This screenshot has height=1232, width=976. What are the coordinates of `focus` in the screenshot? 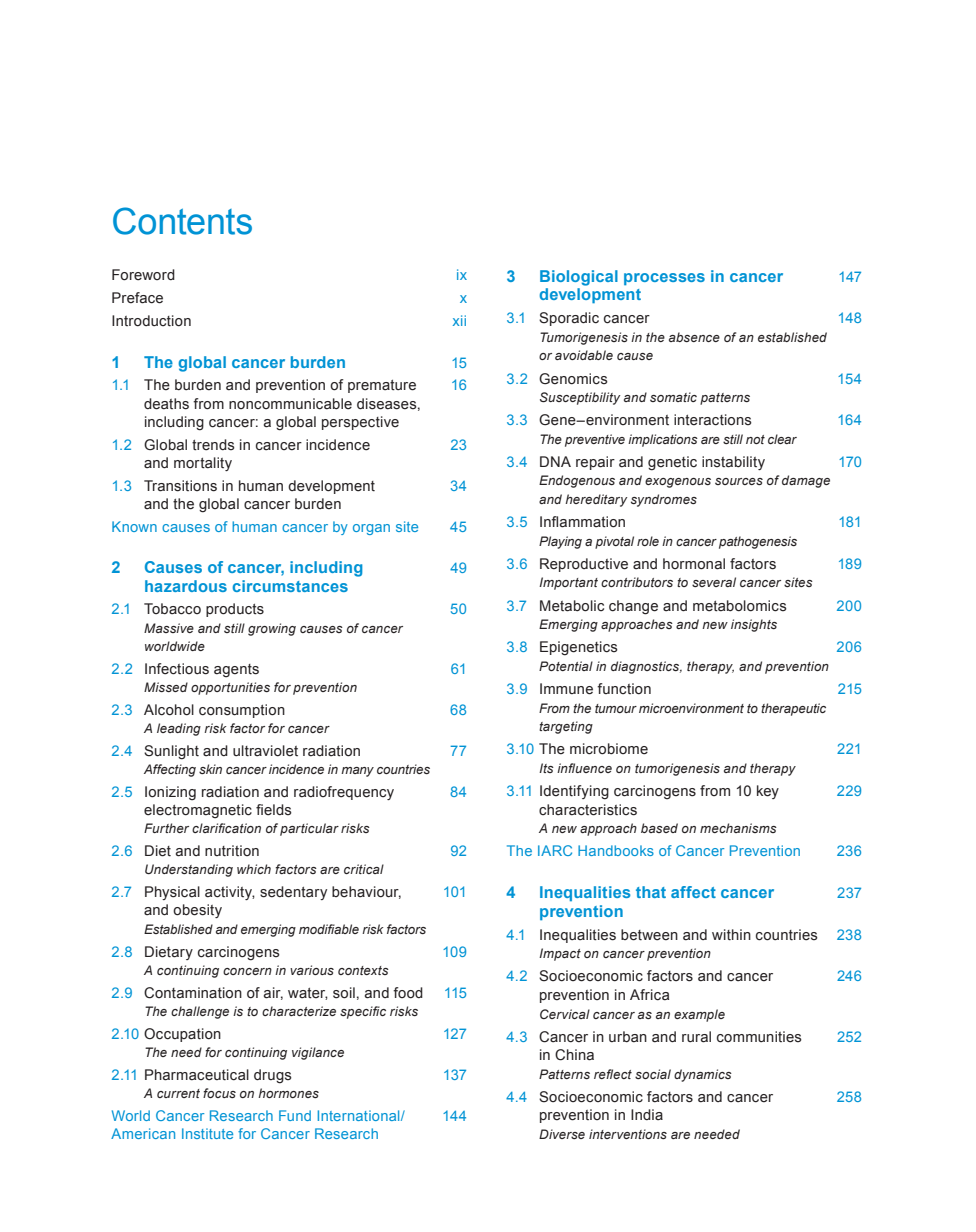 It's located at (219, 1093).
